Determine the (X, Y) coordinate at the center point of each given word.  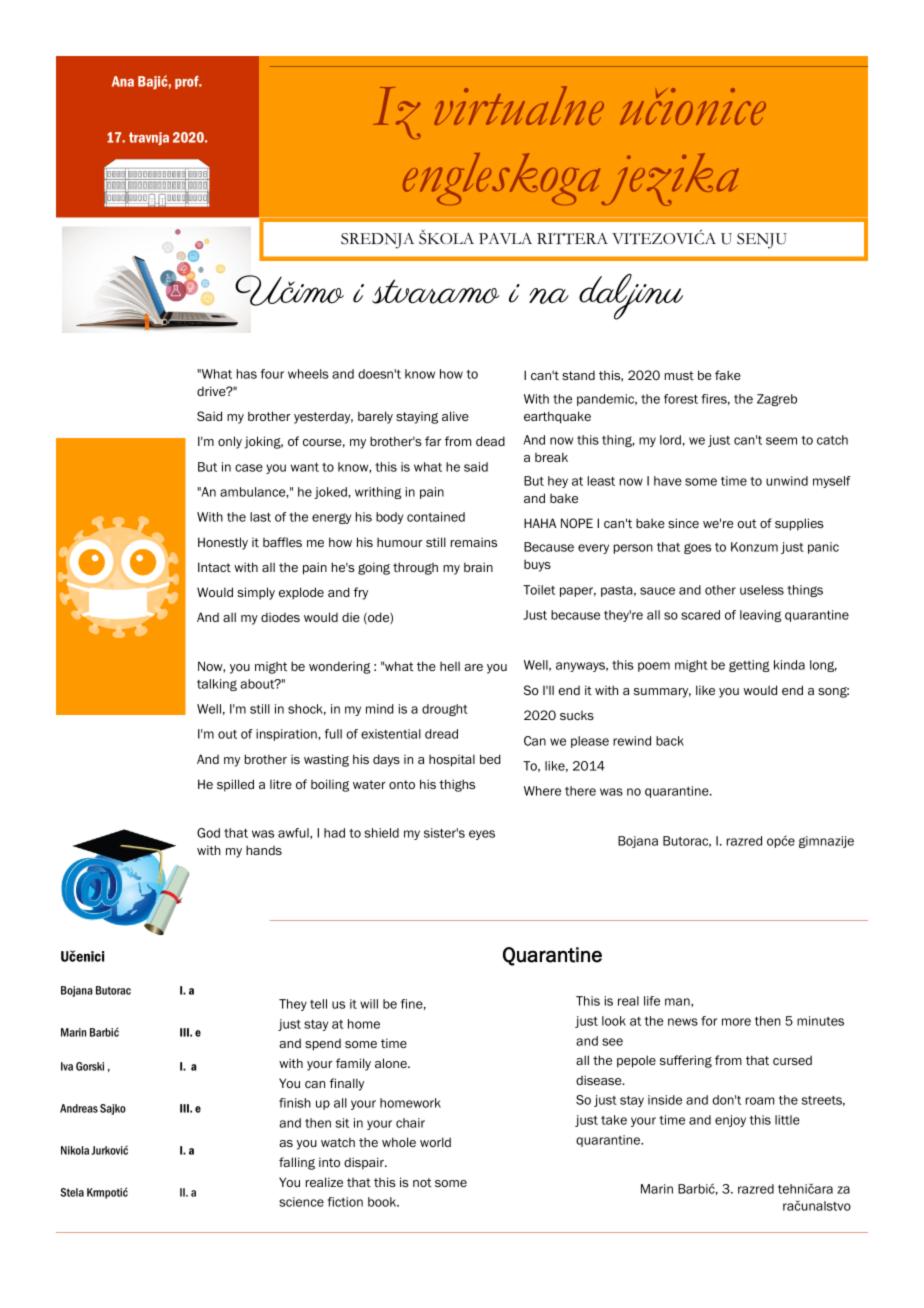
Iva (67, 1066)
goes (697, 548)
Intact (214, 567)
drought (445, 710)
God (208, 833)
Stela (72, 1192)
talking (217, 685)
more (736, 1022)
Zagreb (777, 400)
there (580, 791)
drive (212, 391)
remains (474, 542)
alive (455, 416)
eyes (482, 835)
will (369, 1004)
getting (749, 666)
